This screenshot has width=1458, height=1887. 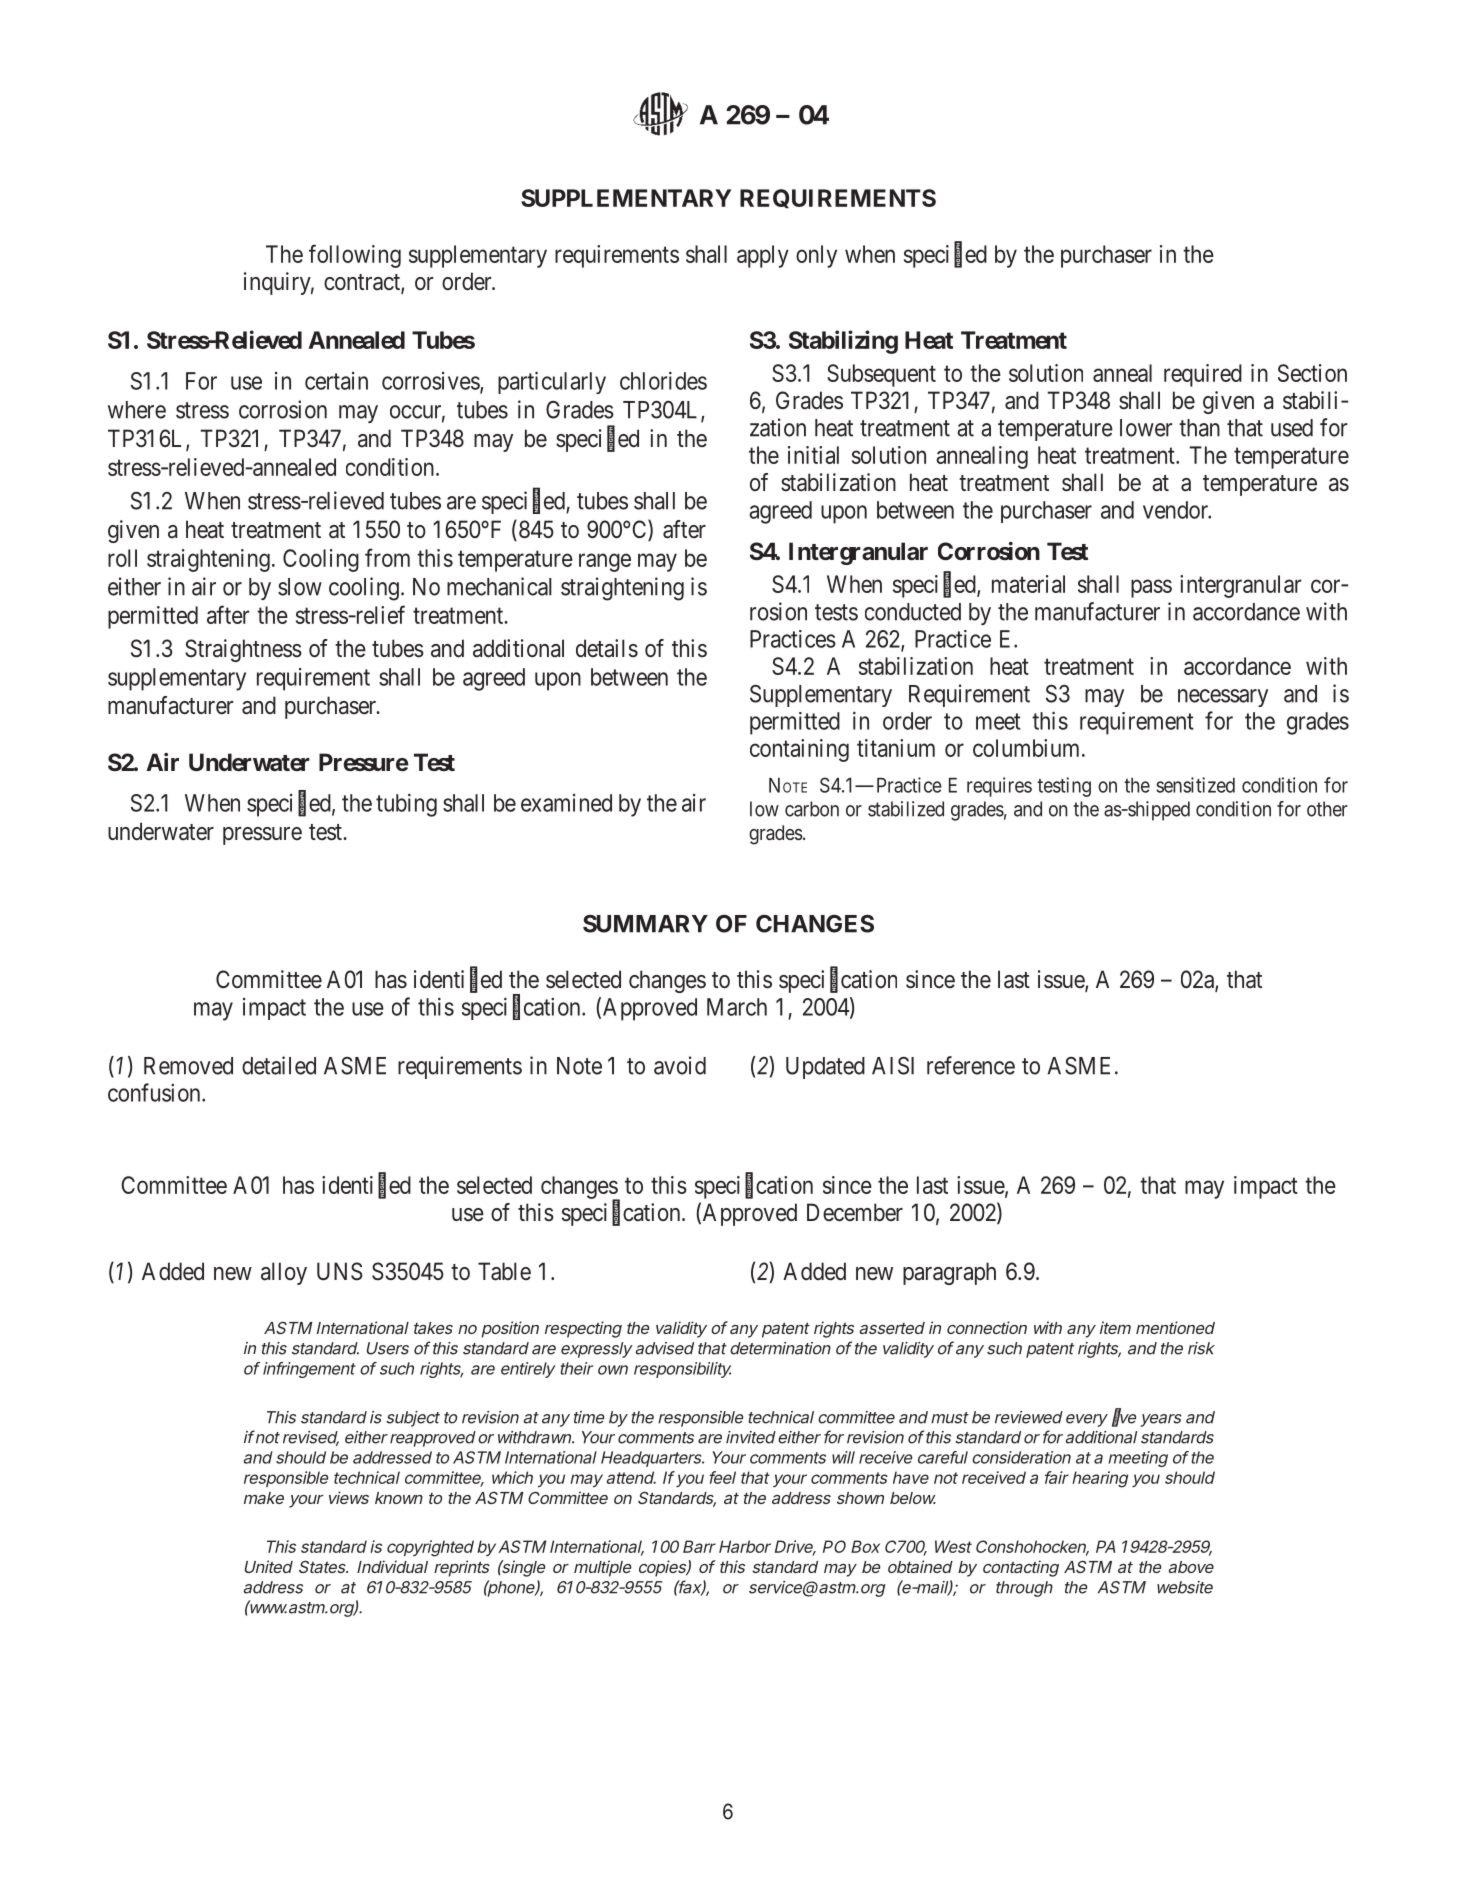 What do you see at coordinates (284, 1273) in the screenshot?
I see `alloy` at bounding box center [284, 1273].
